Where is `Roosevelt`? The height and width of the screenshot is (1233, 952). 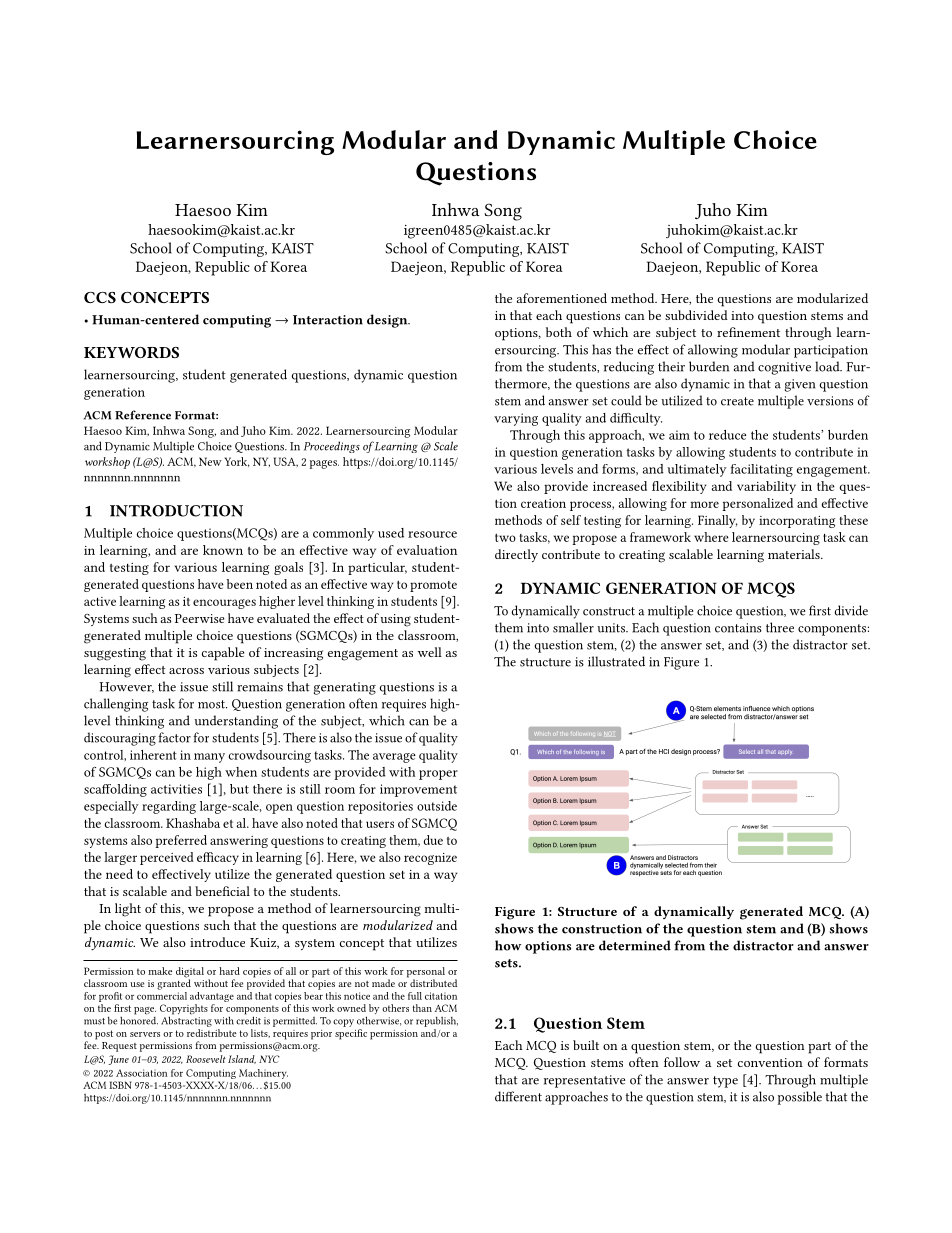
Roosevelt is located at coordinates (206, 1059).
